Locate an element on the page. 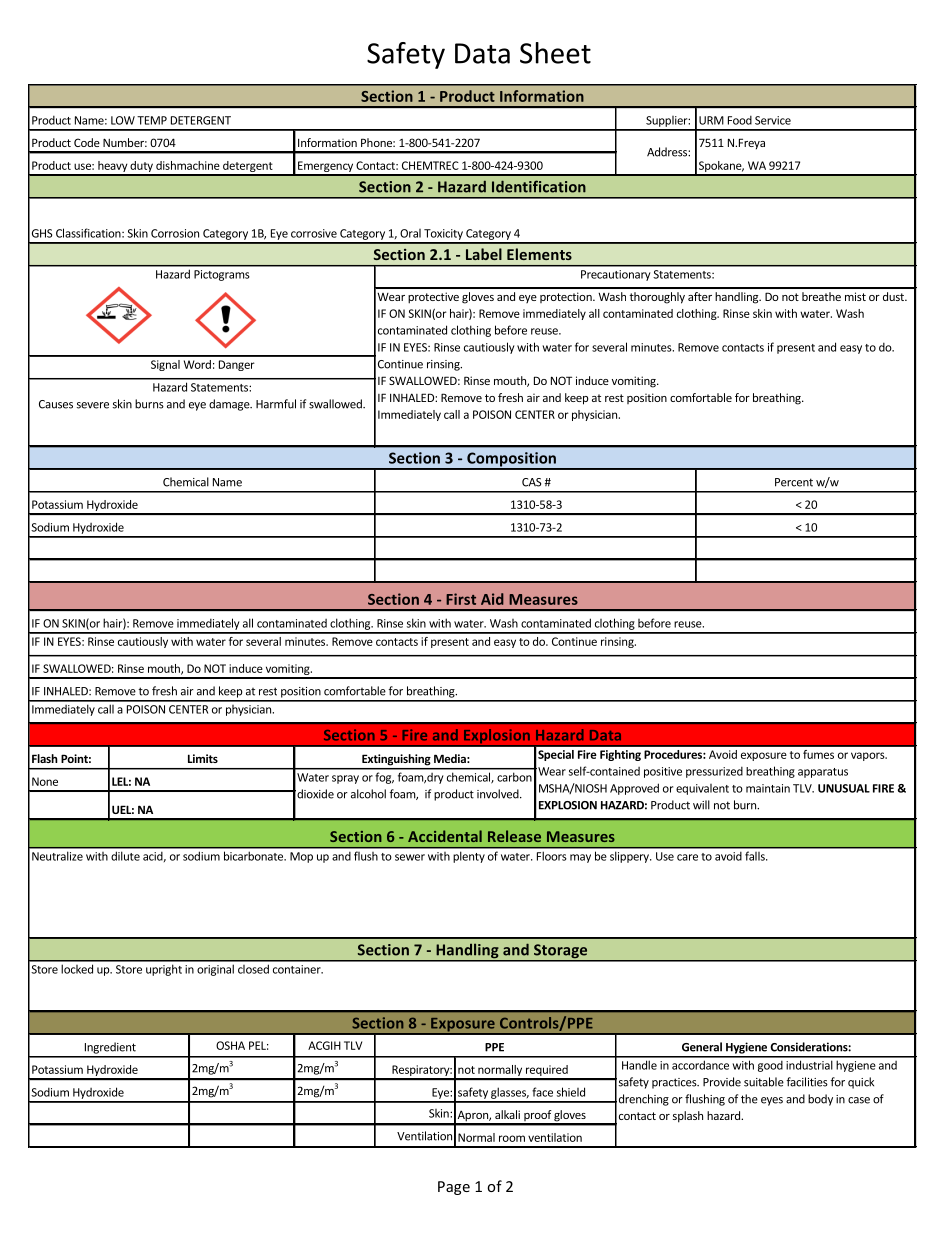 This page has height=1233, width=952. Sheet is located at coordinates (555, 53).
